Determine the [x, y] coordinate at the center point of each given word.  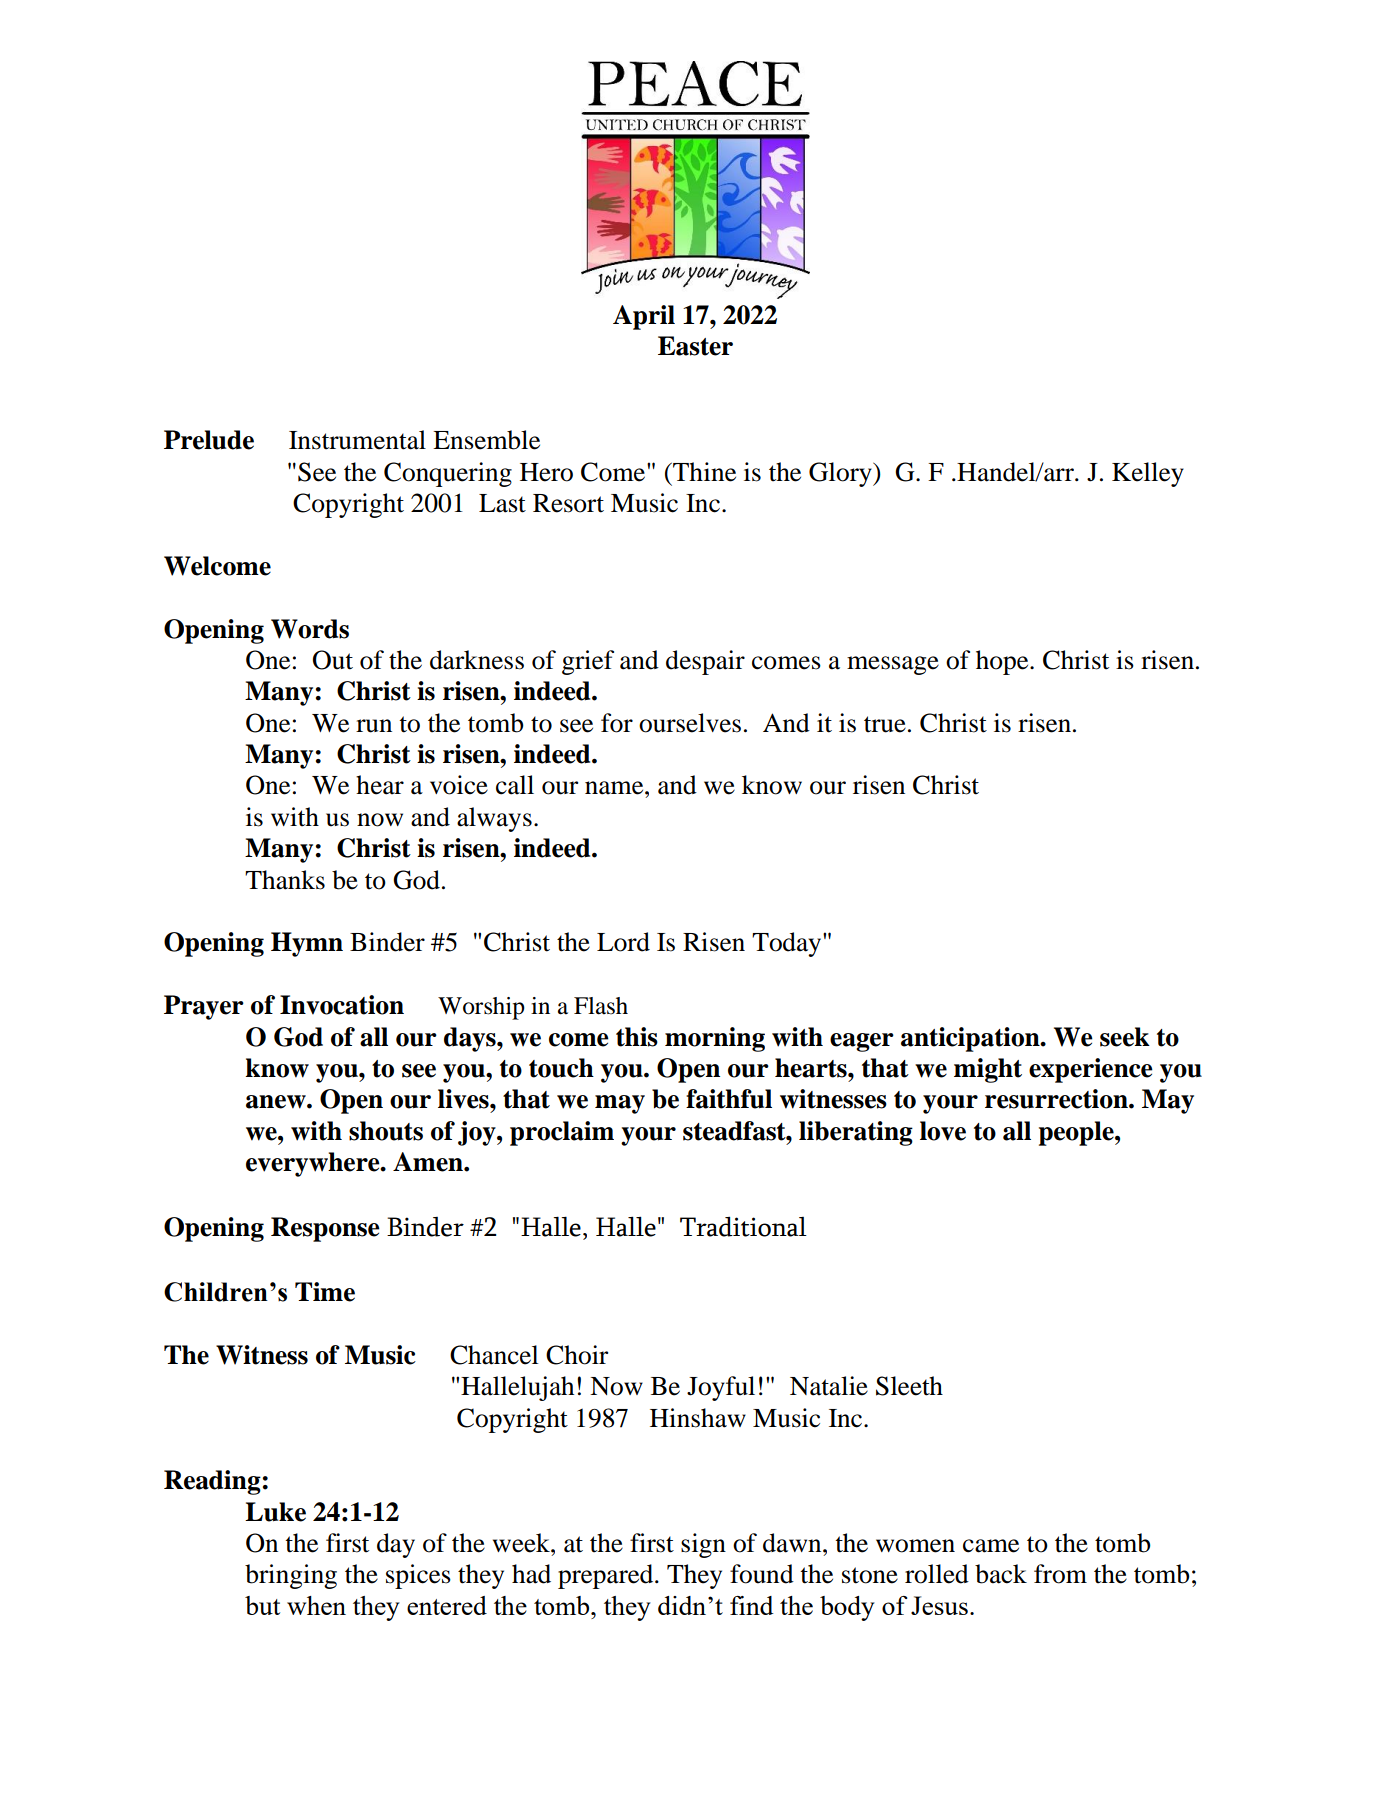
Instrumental [357, 440]
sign [703, 1545]
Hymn [307, 944]
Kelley [1148, 474]
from [1060, 1574]
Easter [695, 346]
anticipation [971, 1039]
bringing [291, 1576]
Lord [623, 942]
